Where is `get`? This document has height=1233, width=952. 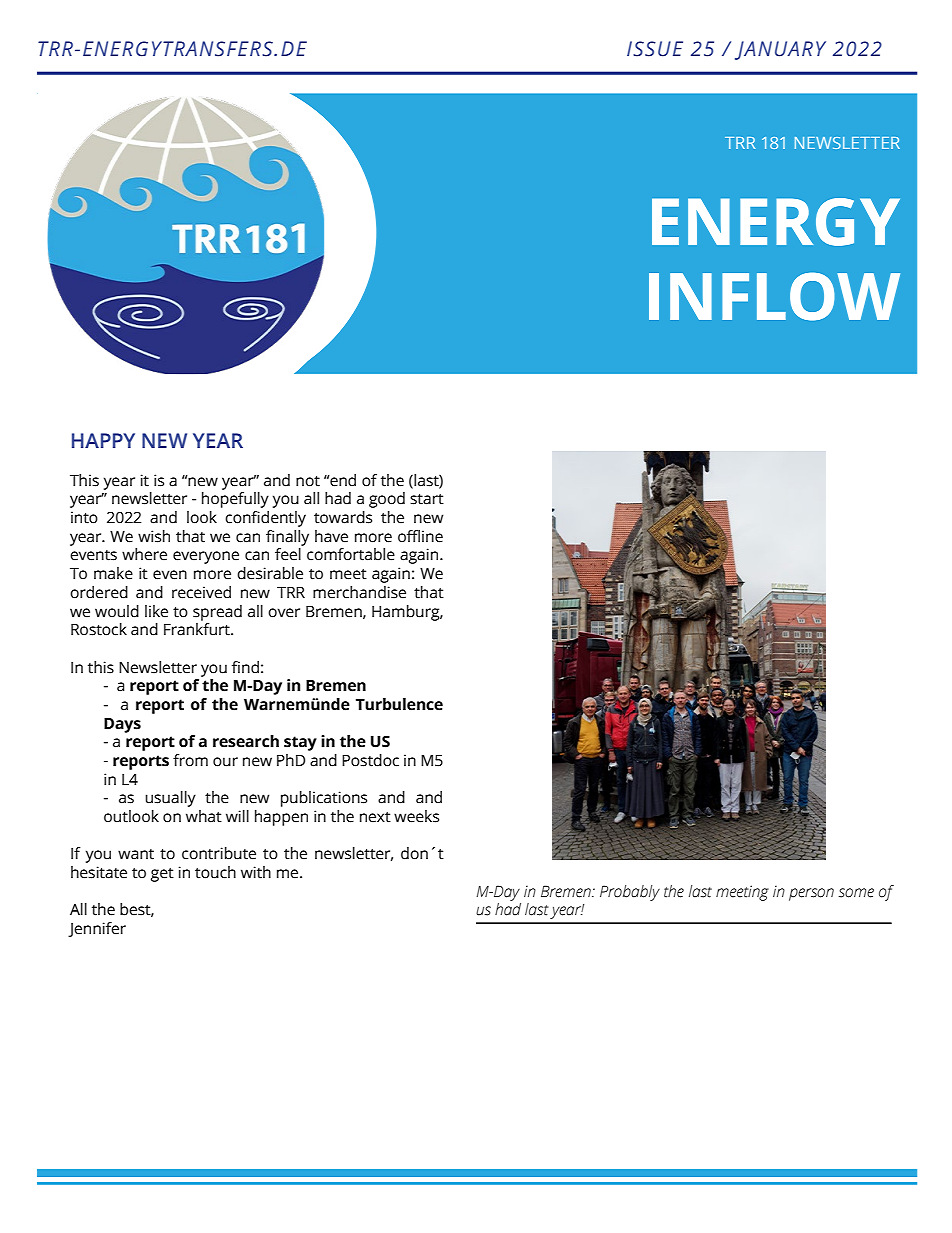
get is located at coordinates (162, 875).
